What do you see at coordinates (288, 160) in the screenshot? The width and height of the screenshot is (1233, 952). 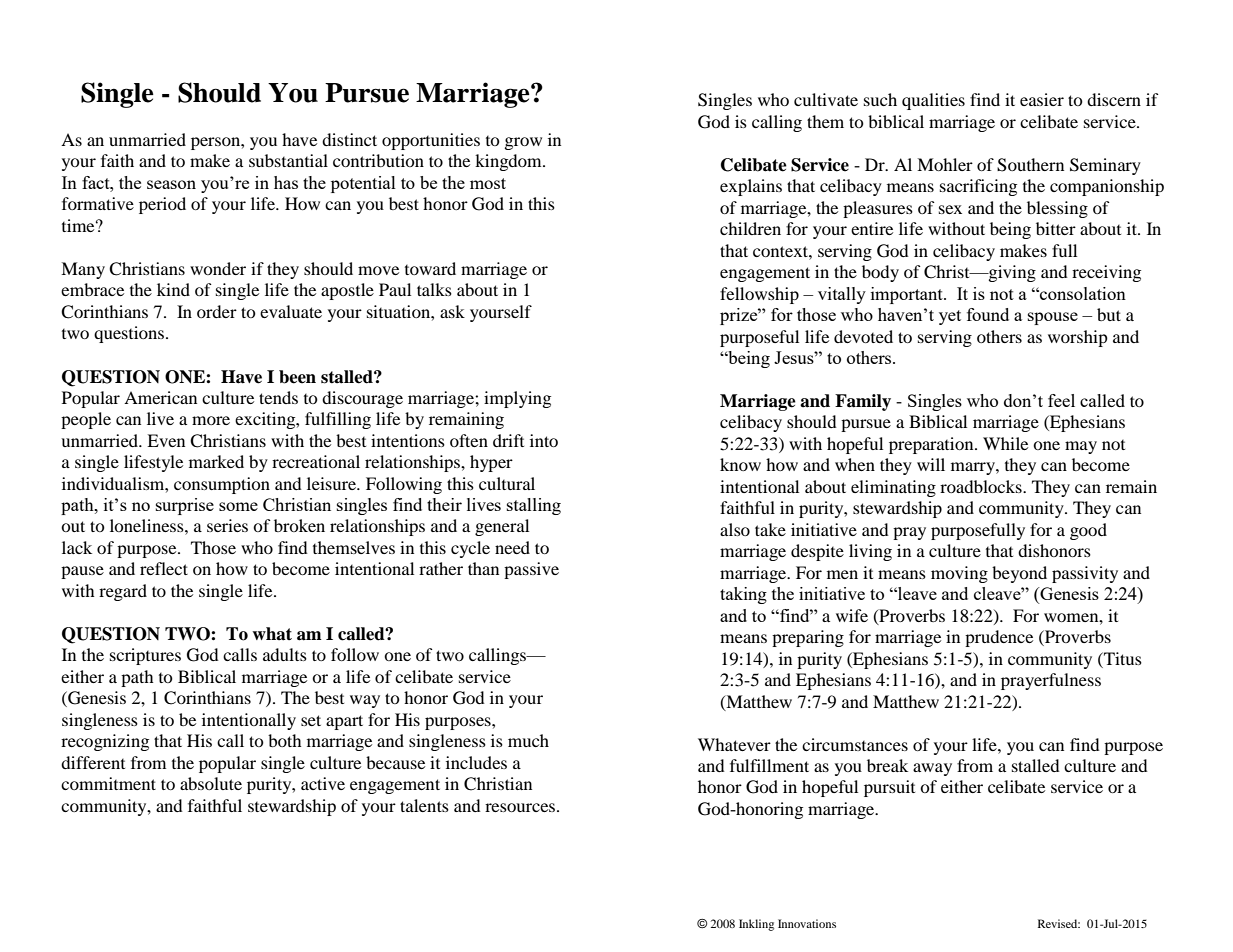 I see `substantial` at bounding box center [288, 160].
